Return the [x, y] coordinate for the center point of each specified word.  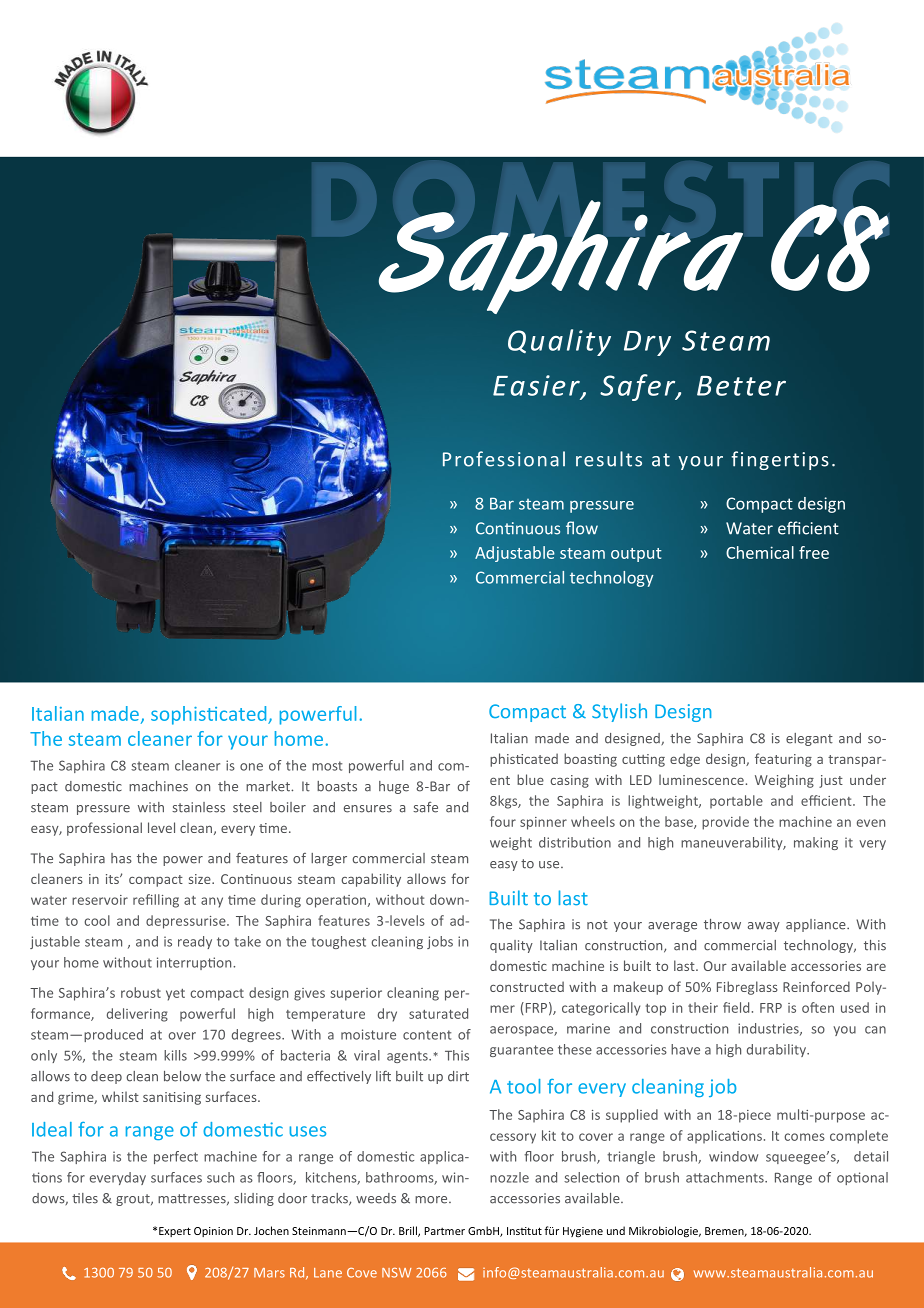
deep [106, 1077]
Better [741, 386]
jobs [440, 942]
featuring [783, 760]
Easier [537, 386]
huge [394, 787]
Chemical [760, 552]
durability [777, 1050]
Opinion [213, 1232]
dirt [458, 1076]
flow [582, 528]
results [609, 459]
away [764, 927]
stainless [198, 807]
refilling [156, 901]
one [251, 767]
